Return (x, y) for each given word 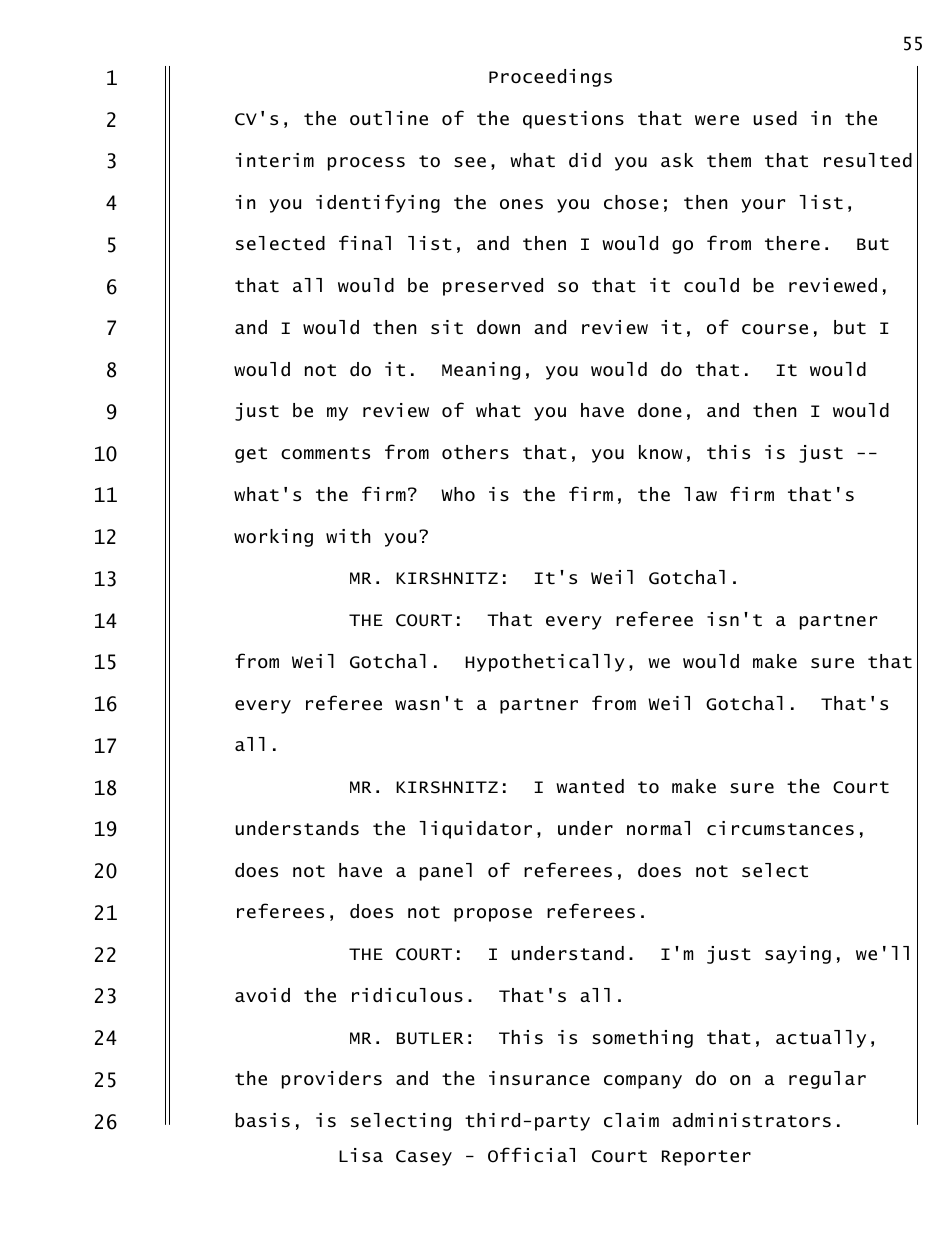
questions (573, 120)
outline (389, 118)
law (700, 494)
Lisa (361, 1155)
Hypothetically (545, 663)
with (348, 536)
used (775, 118)
